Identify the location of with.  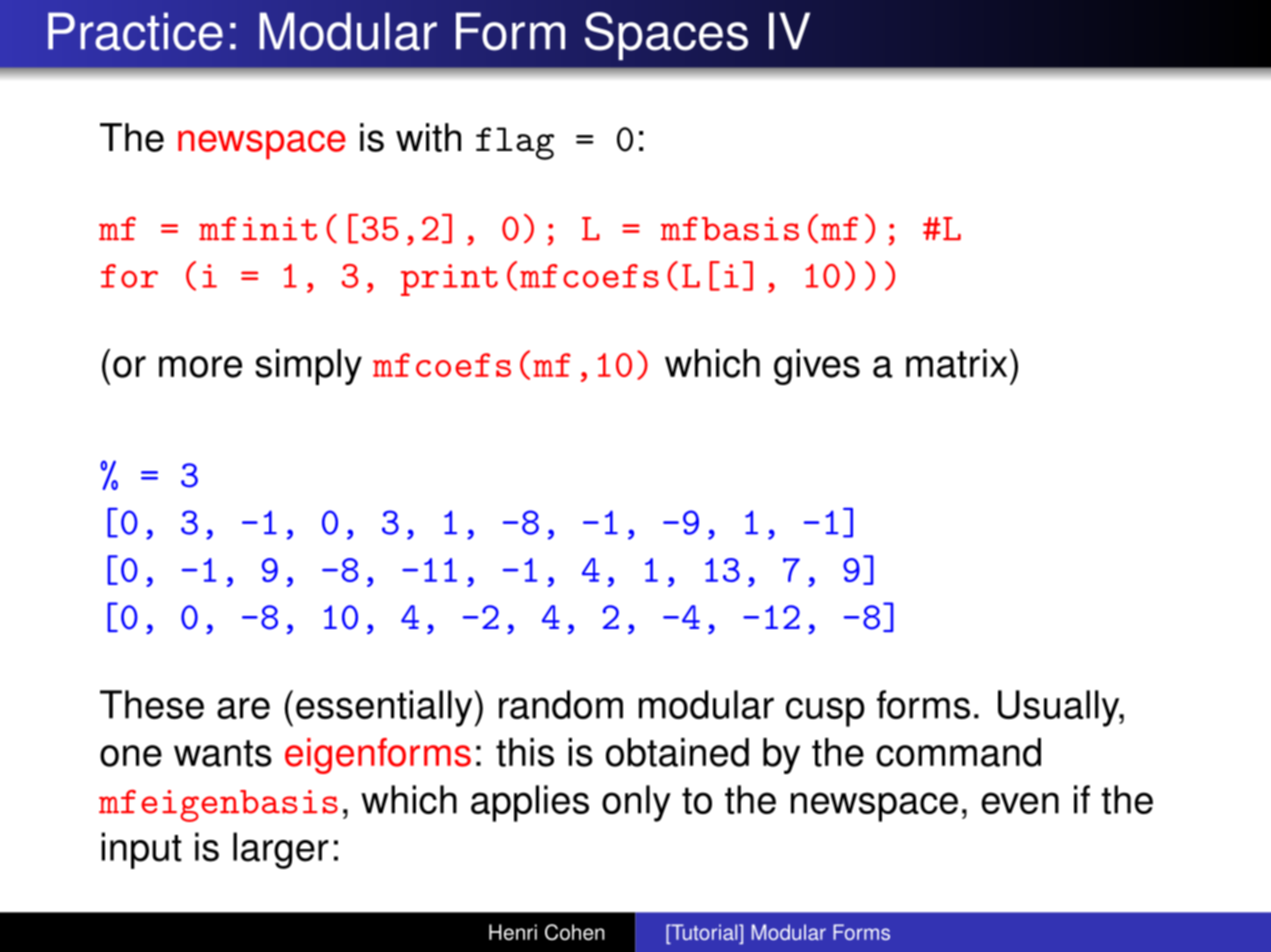
(428, 137).
